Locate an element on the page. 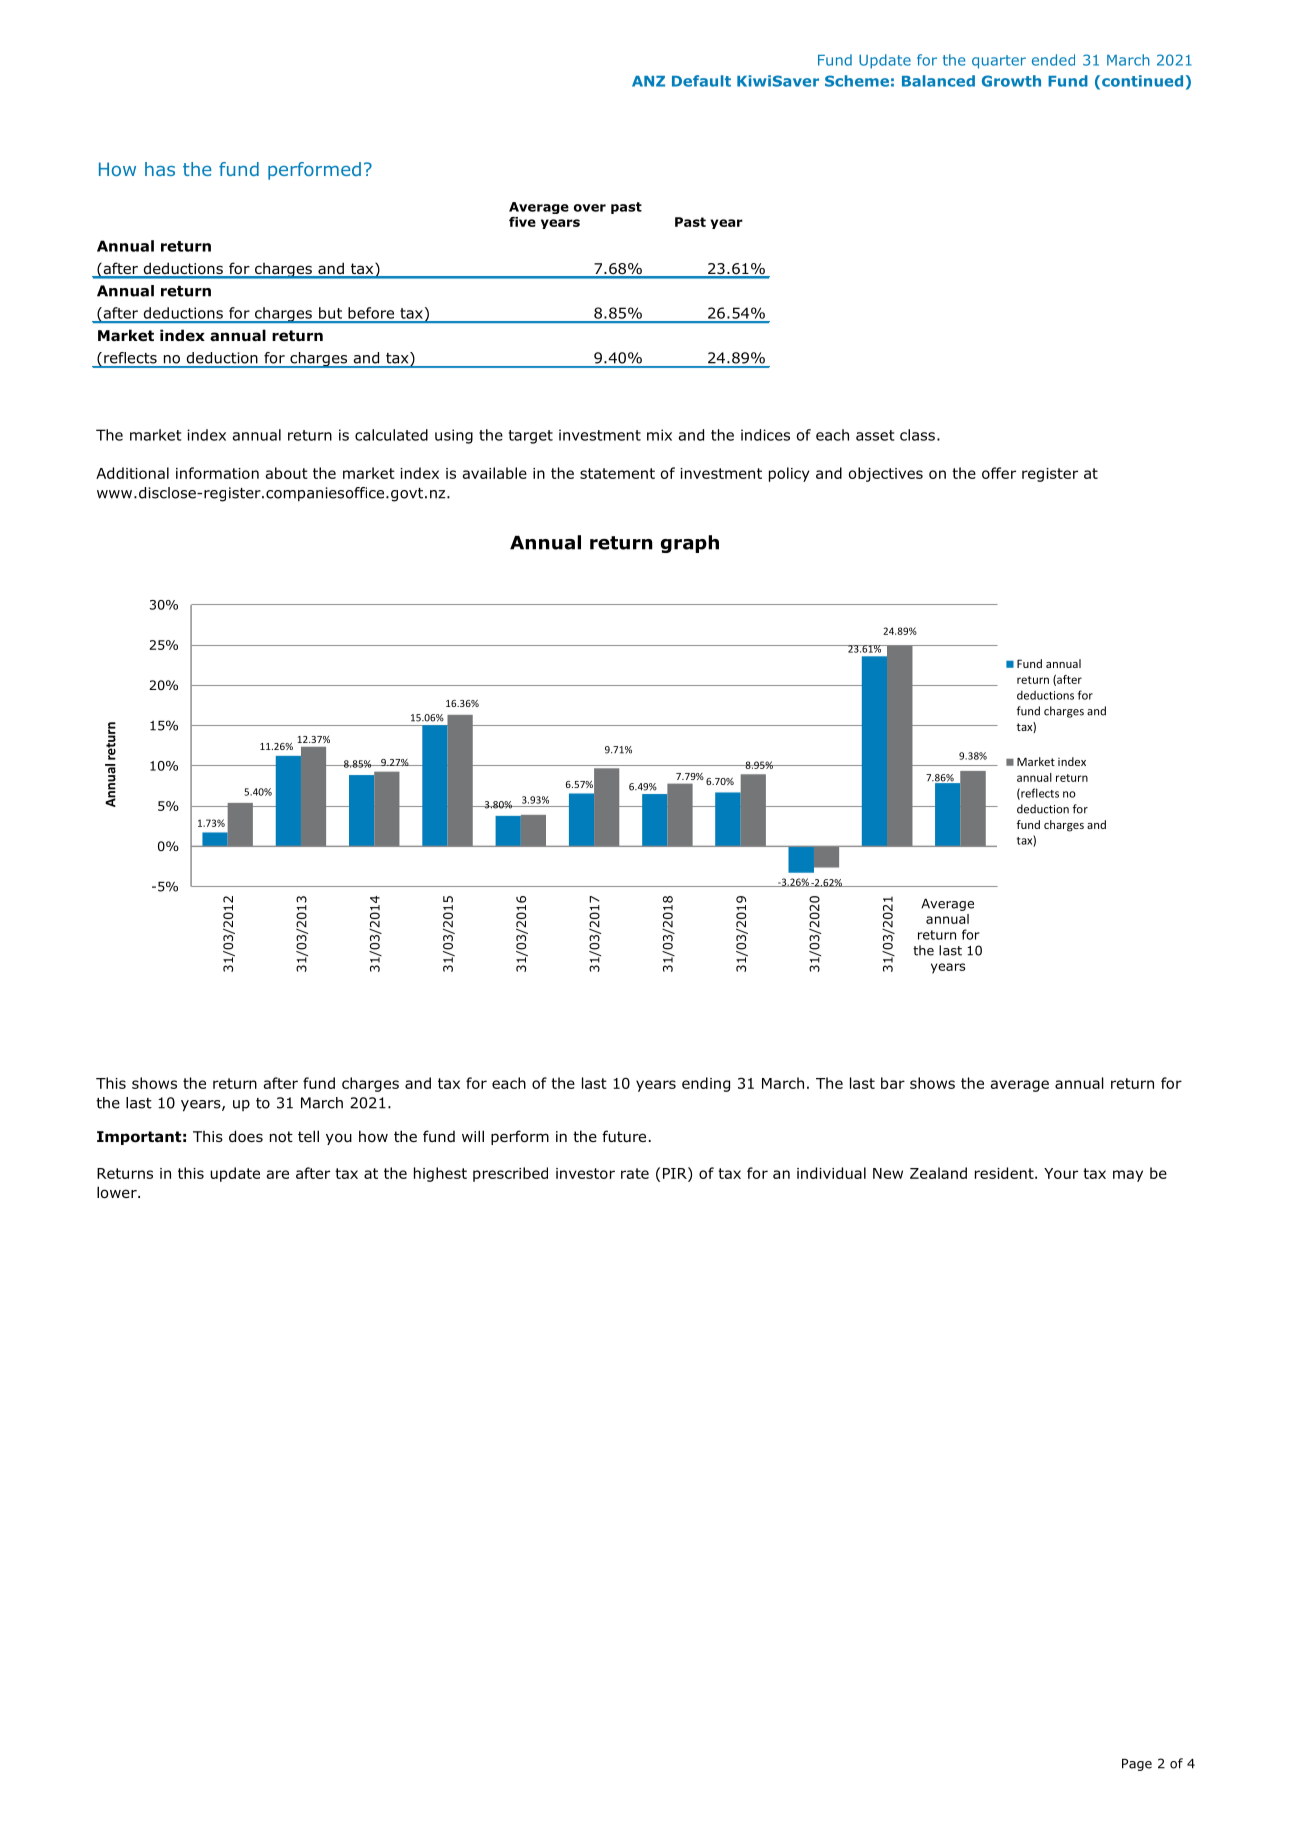  ANZ is located at coordinates (648, 81).
